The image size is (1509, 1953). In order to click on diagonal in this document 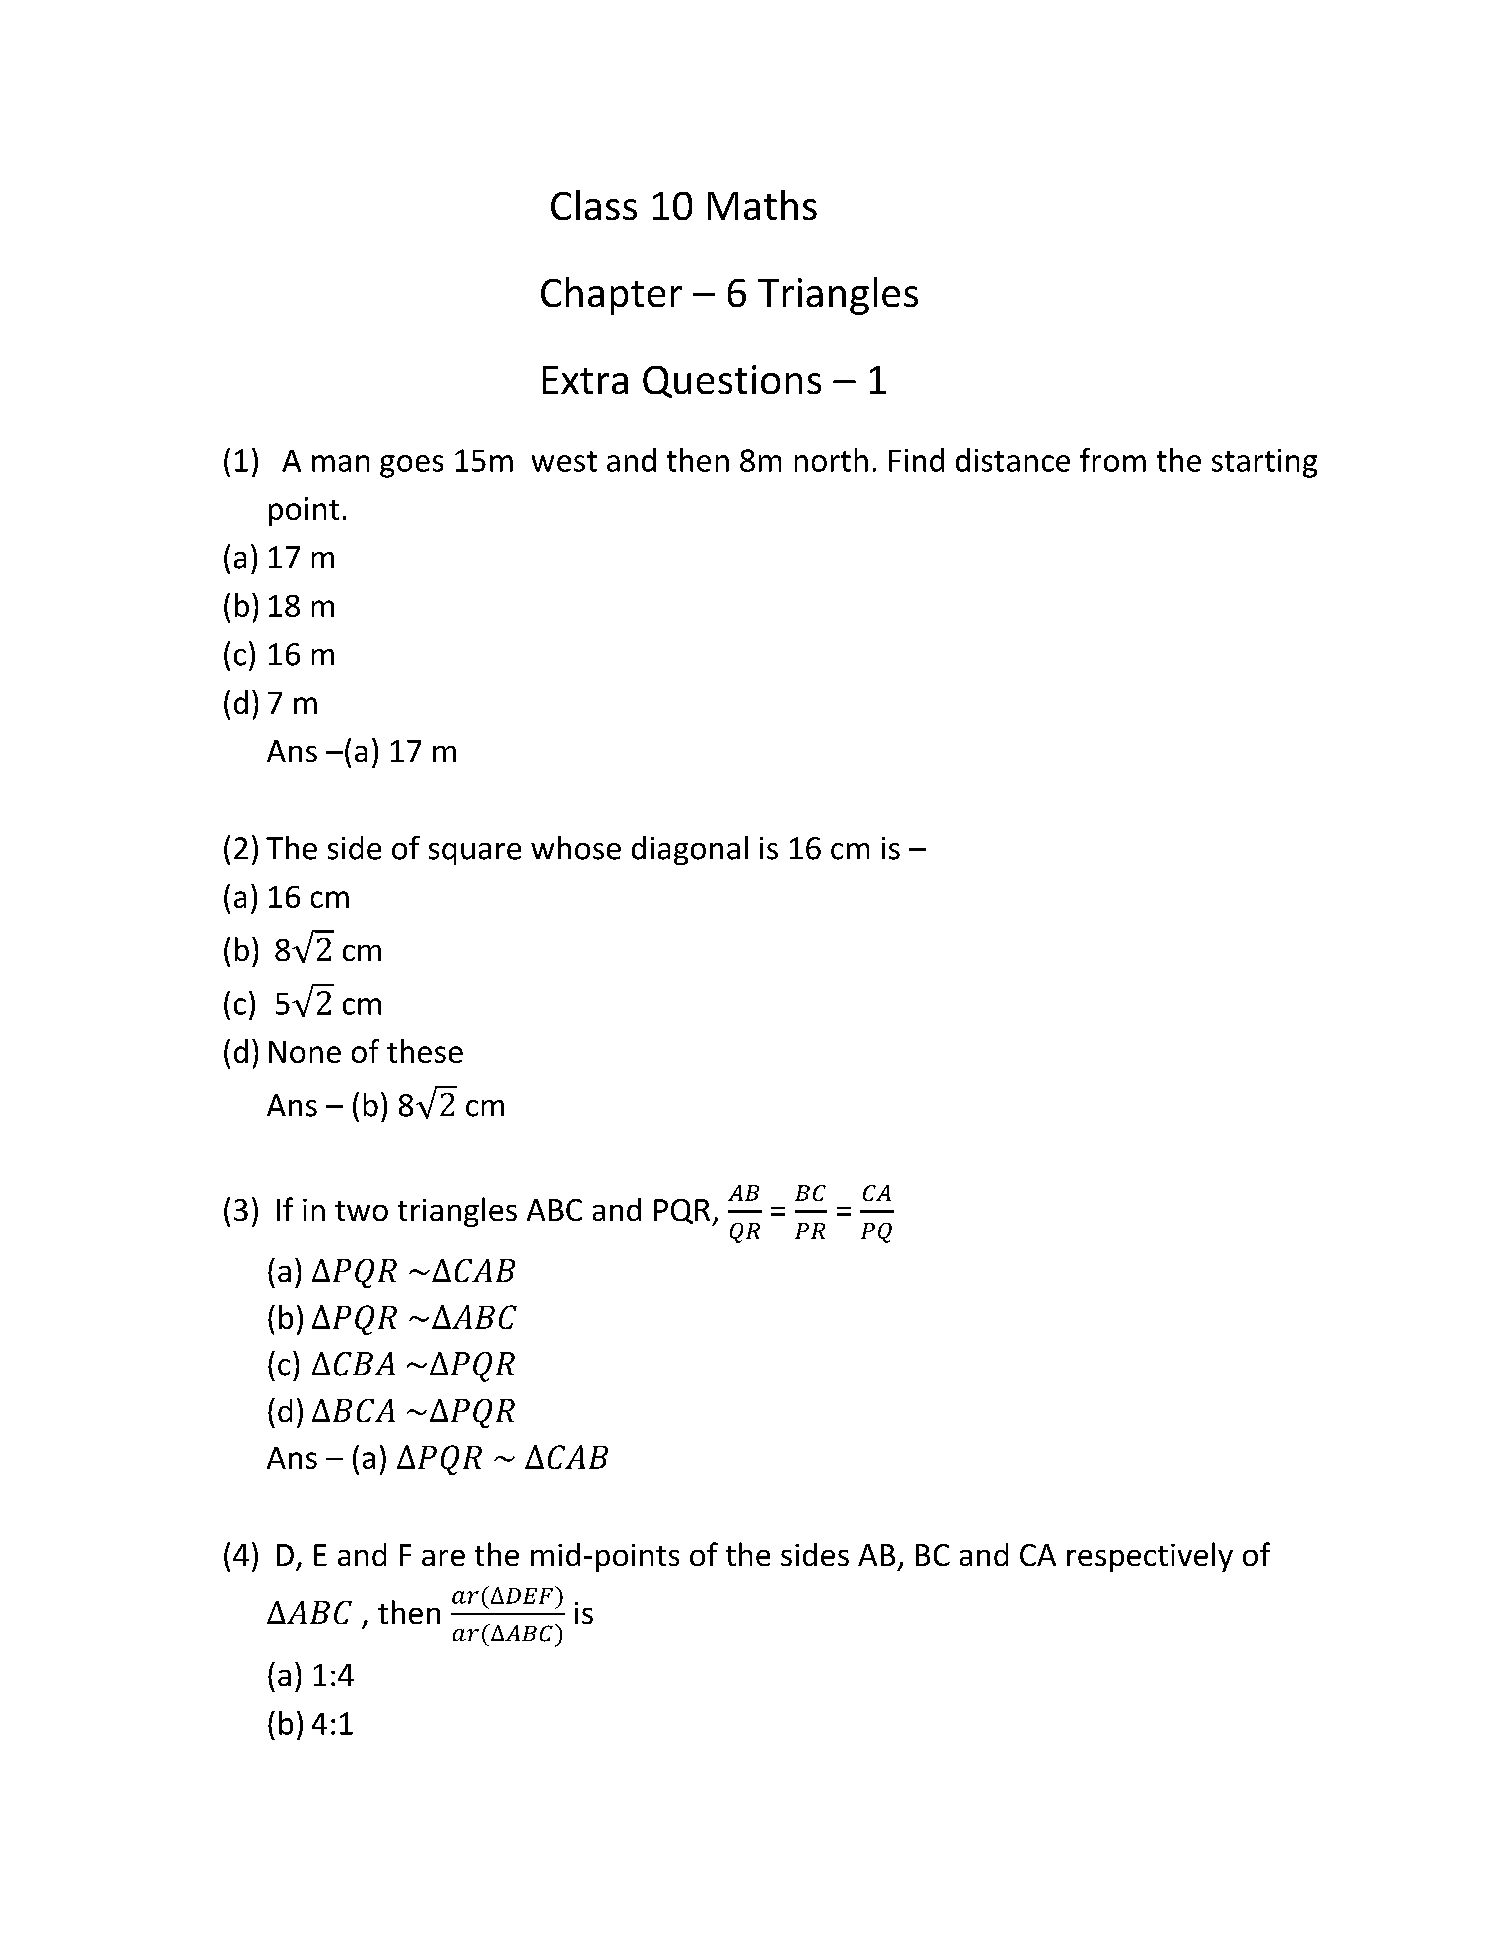, I will do `click(690, 850)`.
